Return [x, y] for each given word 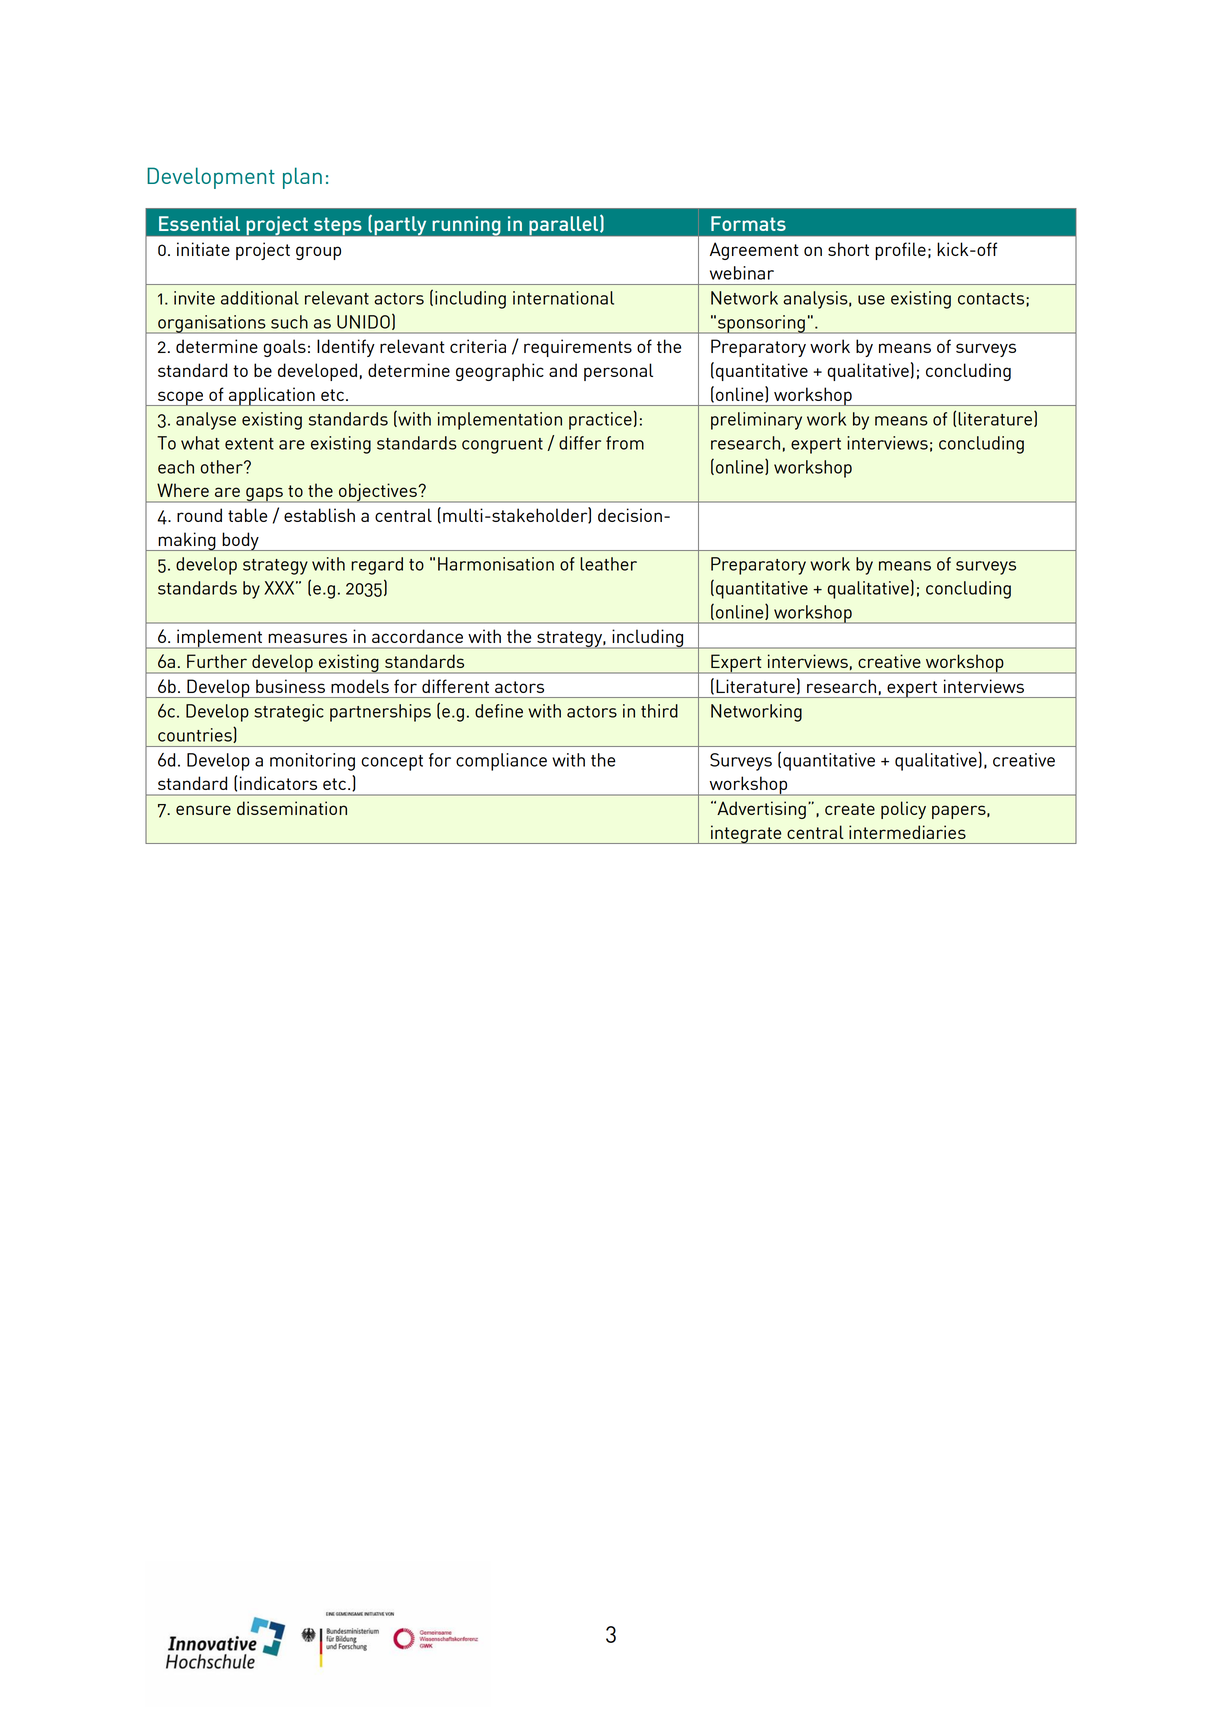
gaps [264, 495]
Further [217, 661]
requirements [578, 348]
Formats [748, 223]
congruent [502, 446]
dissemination [292, 808]
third [659, 711]
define [499, 711]
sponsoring [761, 324]
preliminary [756, 421]
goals [284, 348]
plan [302, 178]
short [848, 249]
